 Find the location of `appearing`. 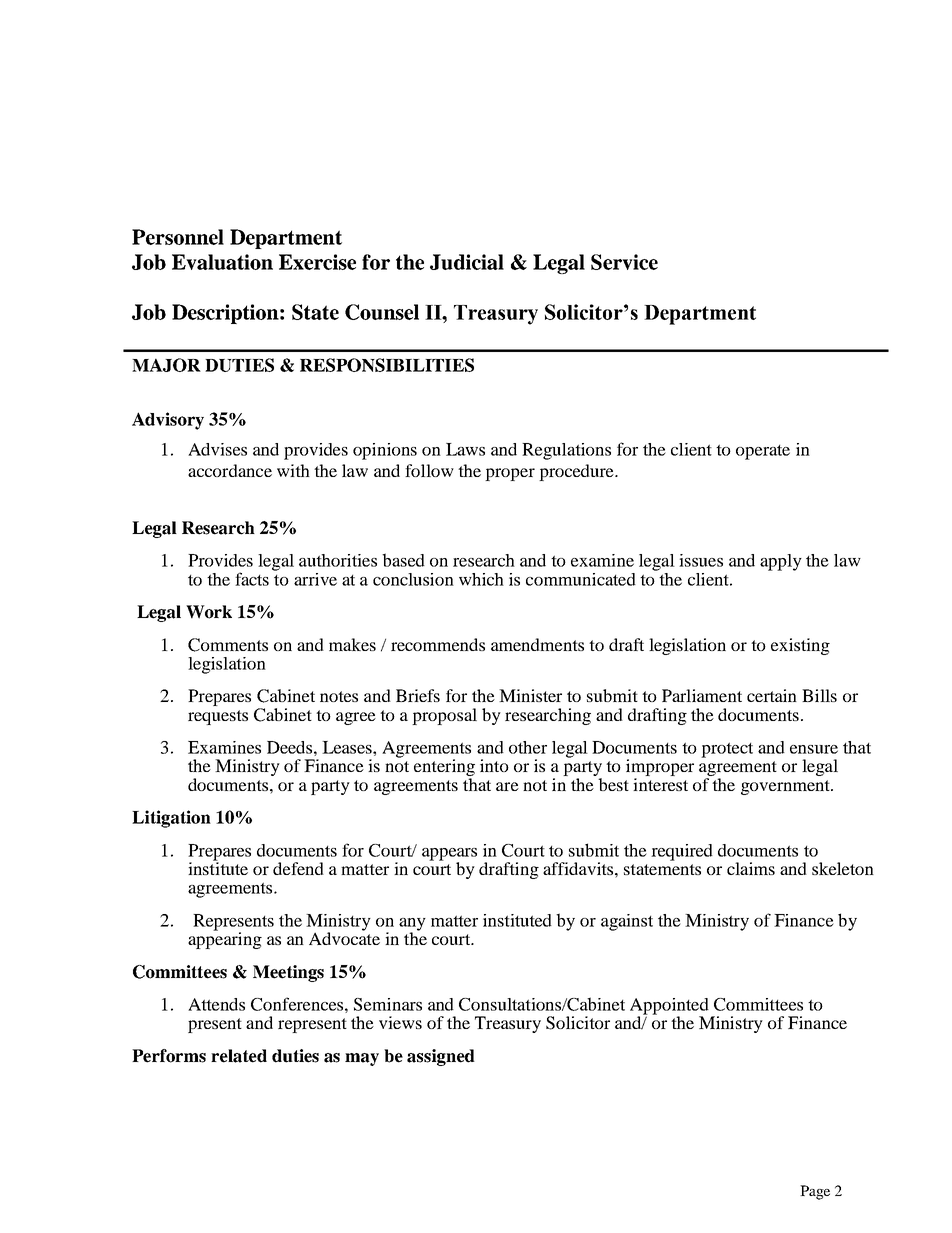

appearing is located at coordinates (225, 939).
